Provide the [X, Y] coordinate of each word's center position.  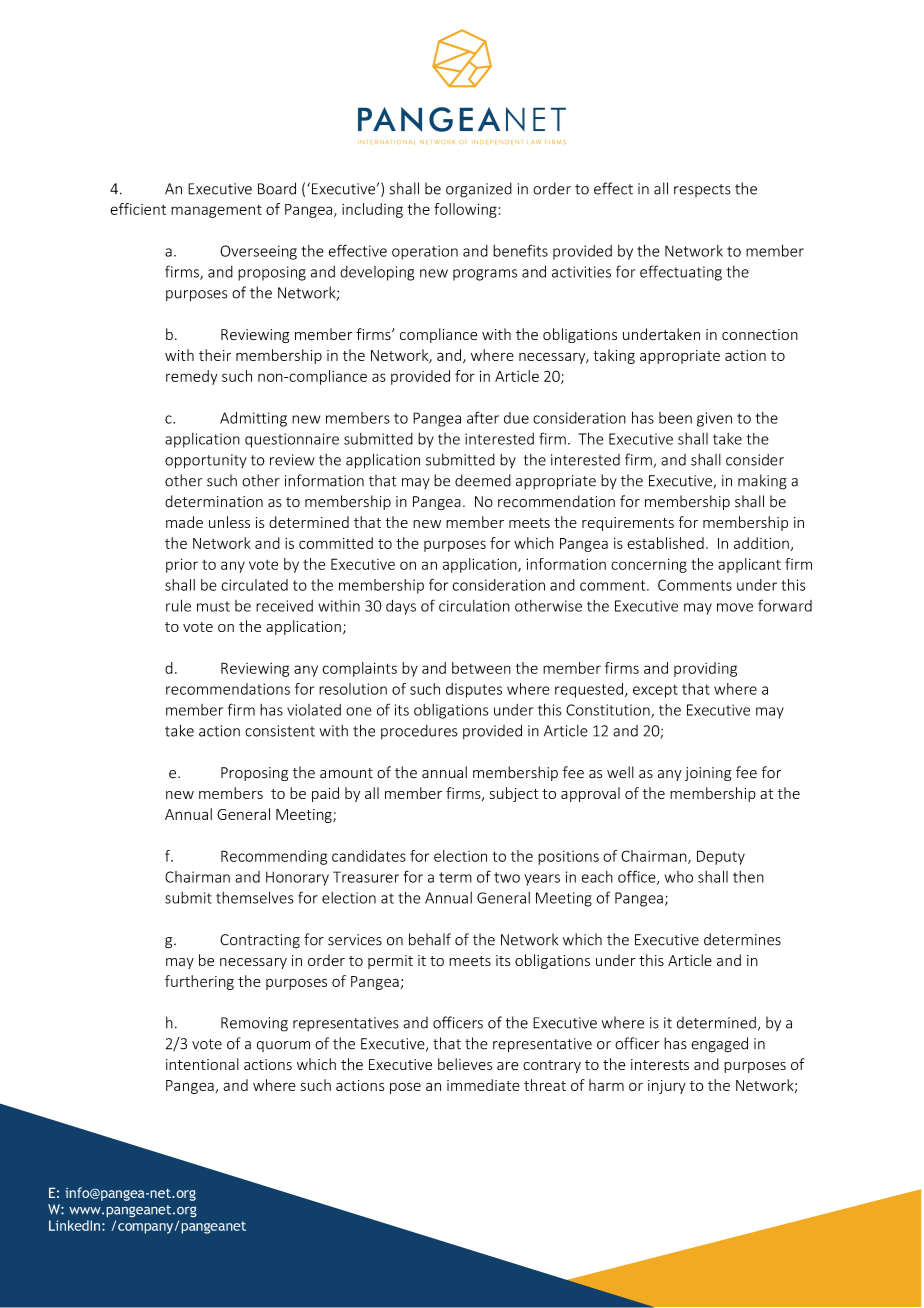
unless [229, 522]
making [762, 482]
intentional [202, 1064]
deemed [483, 480]
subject [514, 794]
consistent [280, 731]
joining [708, 774]
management [216, 211]
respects [702, 190]
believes [465, 1064]
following [465, 210]
